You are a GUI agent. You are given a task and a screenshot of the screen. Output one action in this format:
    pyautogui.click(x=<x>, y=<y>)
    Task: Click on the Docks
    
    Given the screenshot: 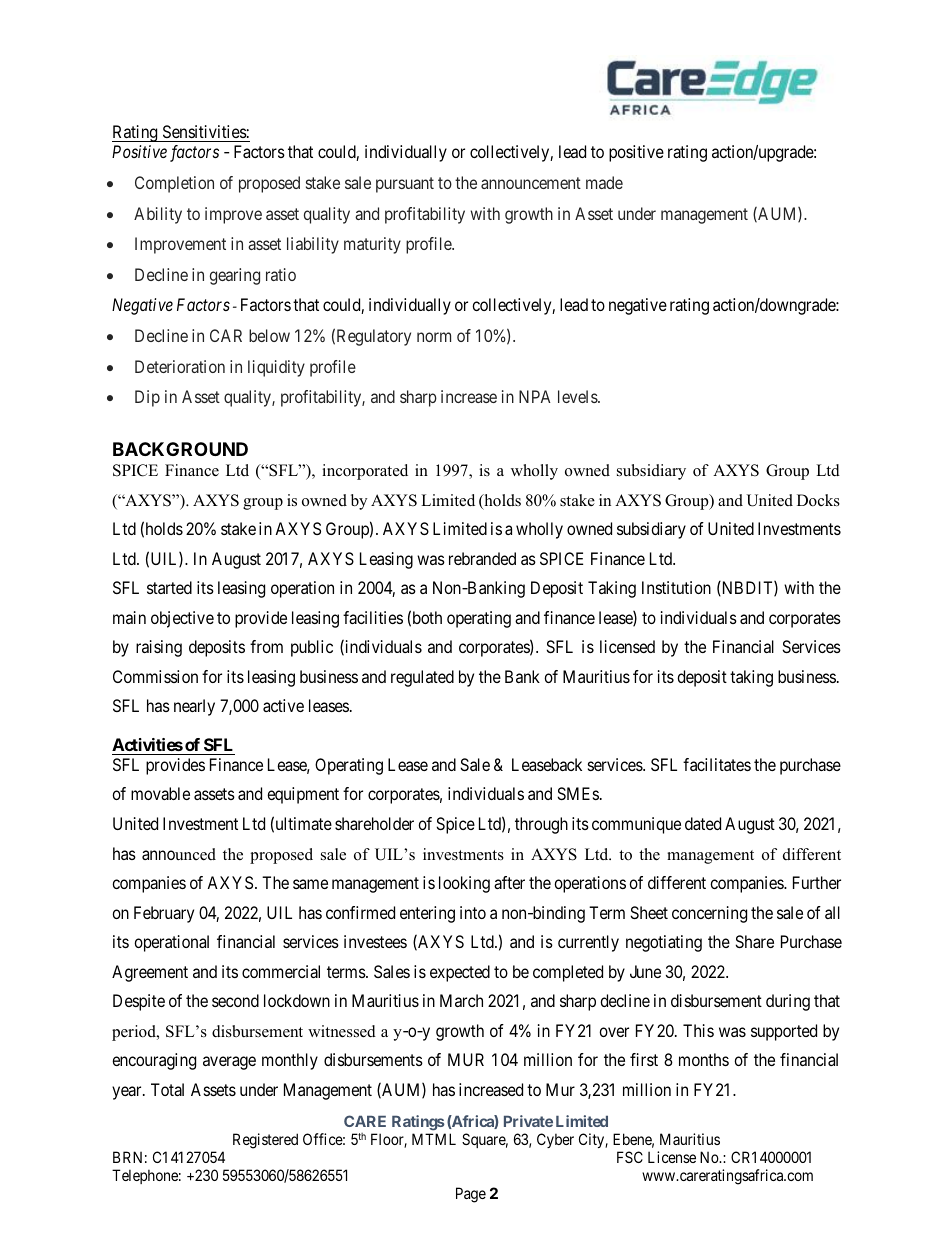 What is the action you would take?
    pyautogui.click(x=818, y=500)
